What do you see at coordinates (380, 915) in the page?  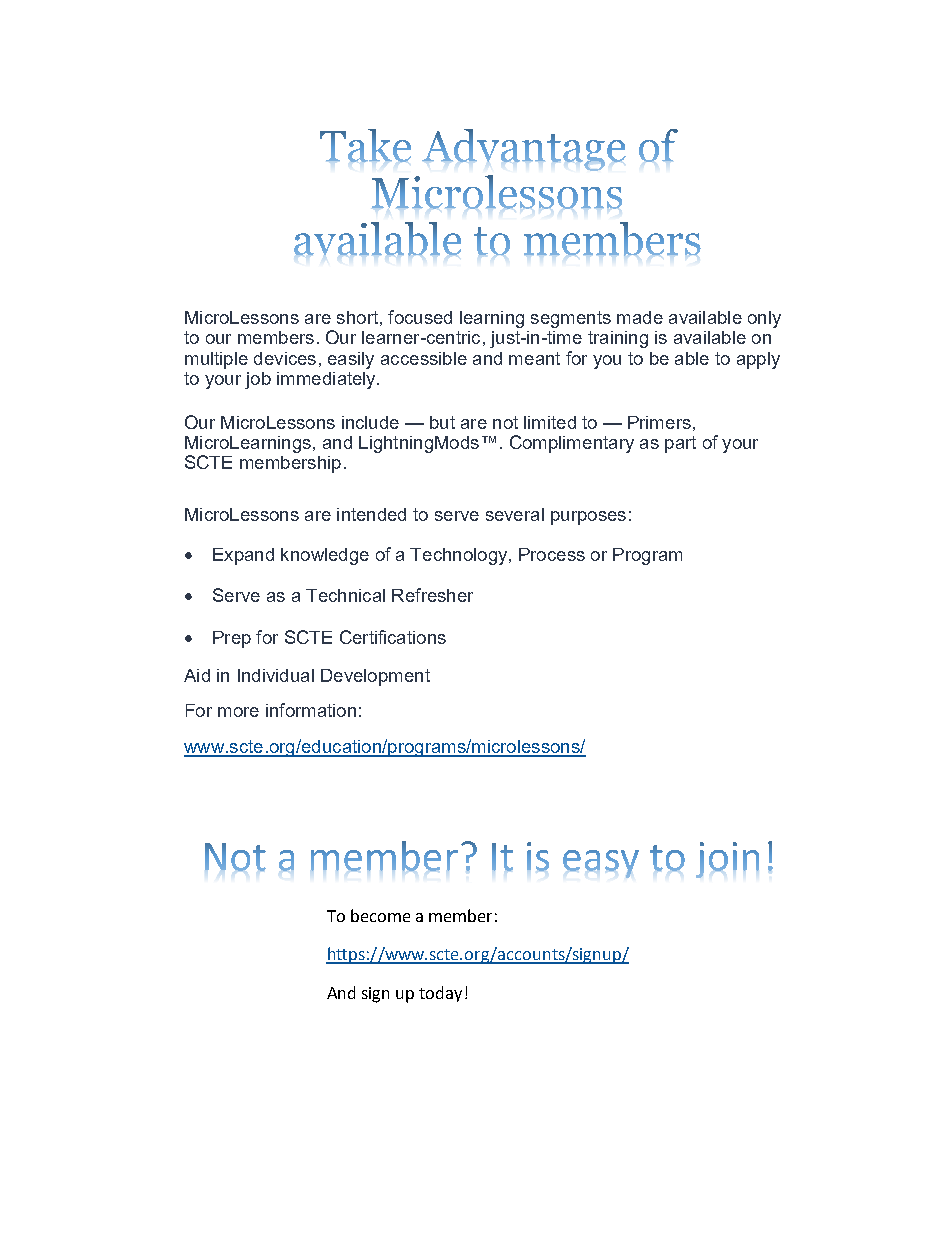 I see `become` at bounding box center [380, 915].
